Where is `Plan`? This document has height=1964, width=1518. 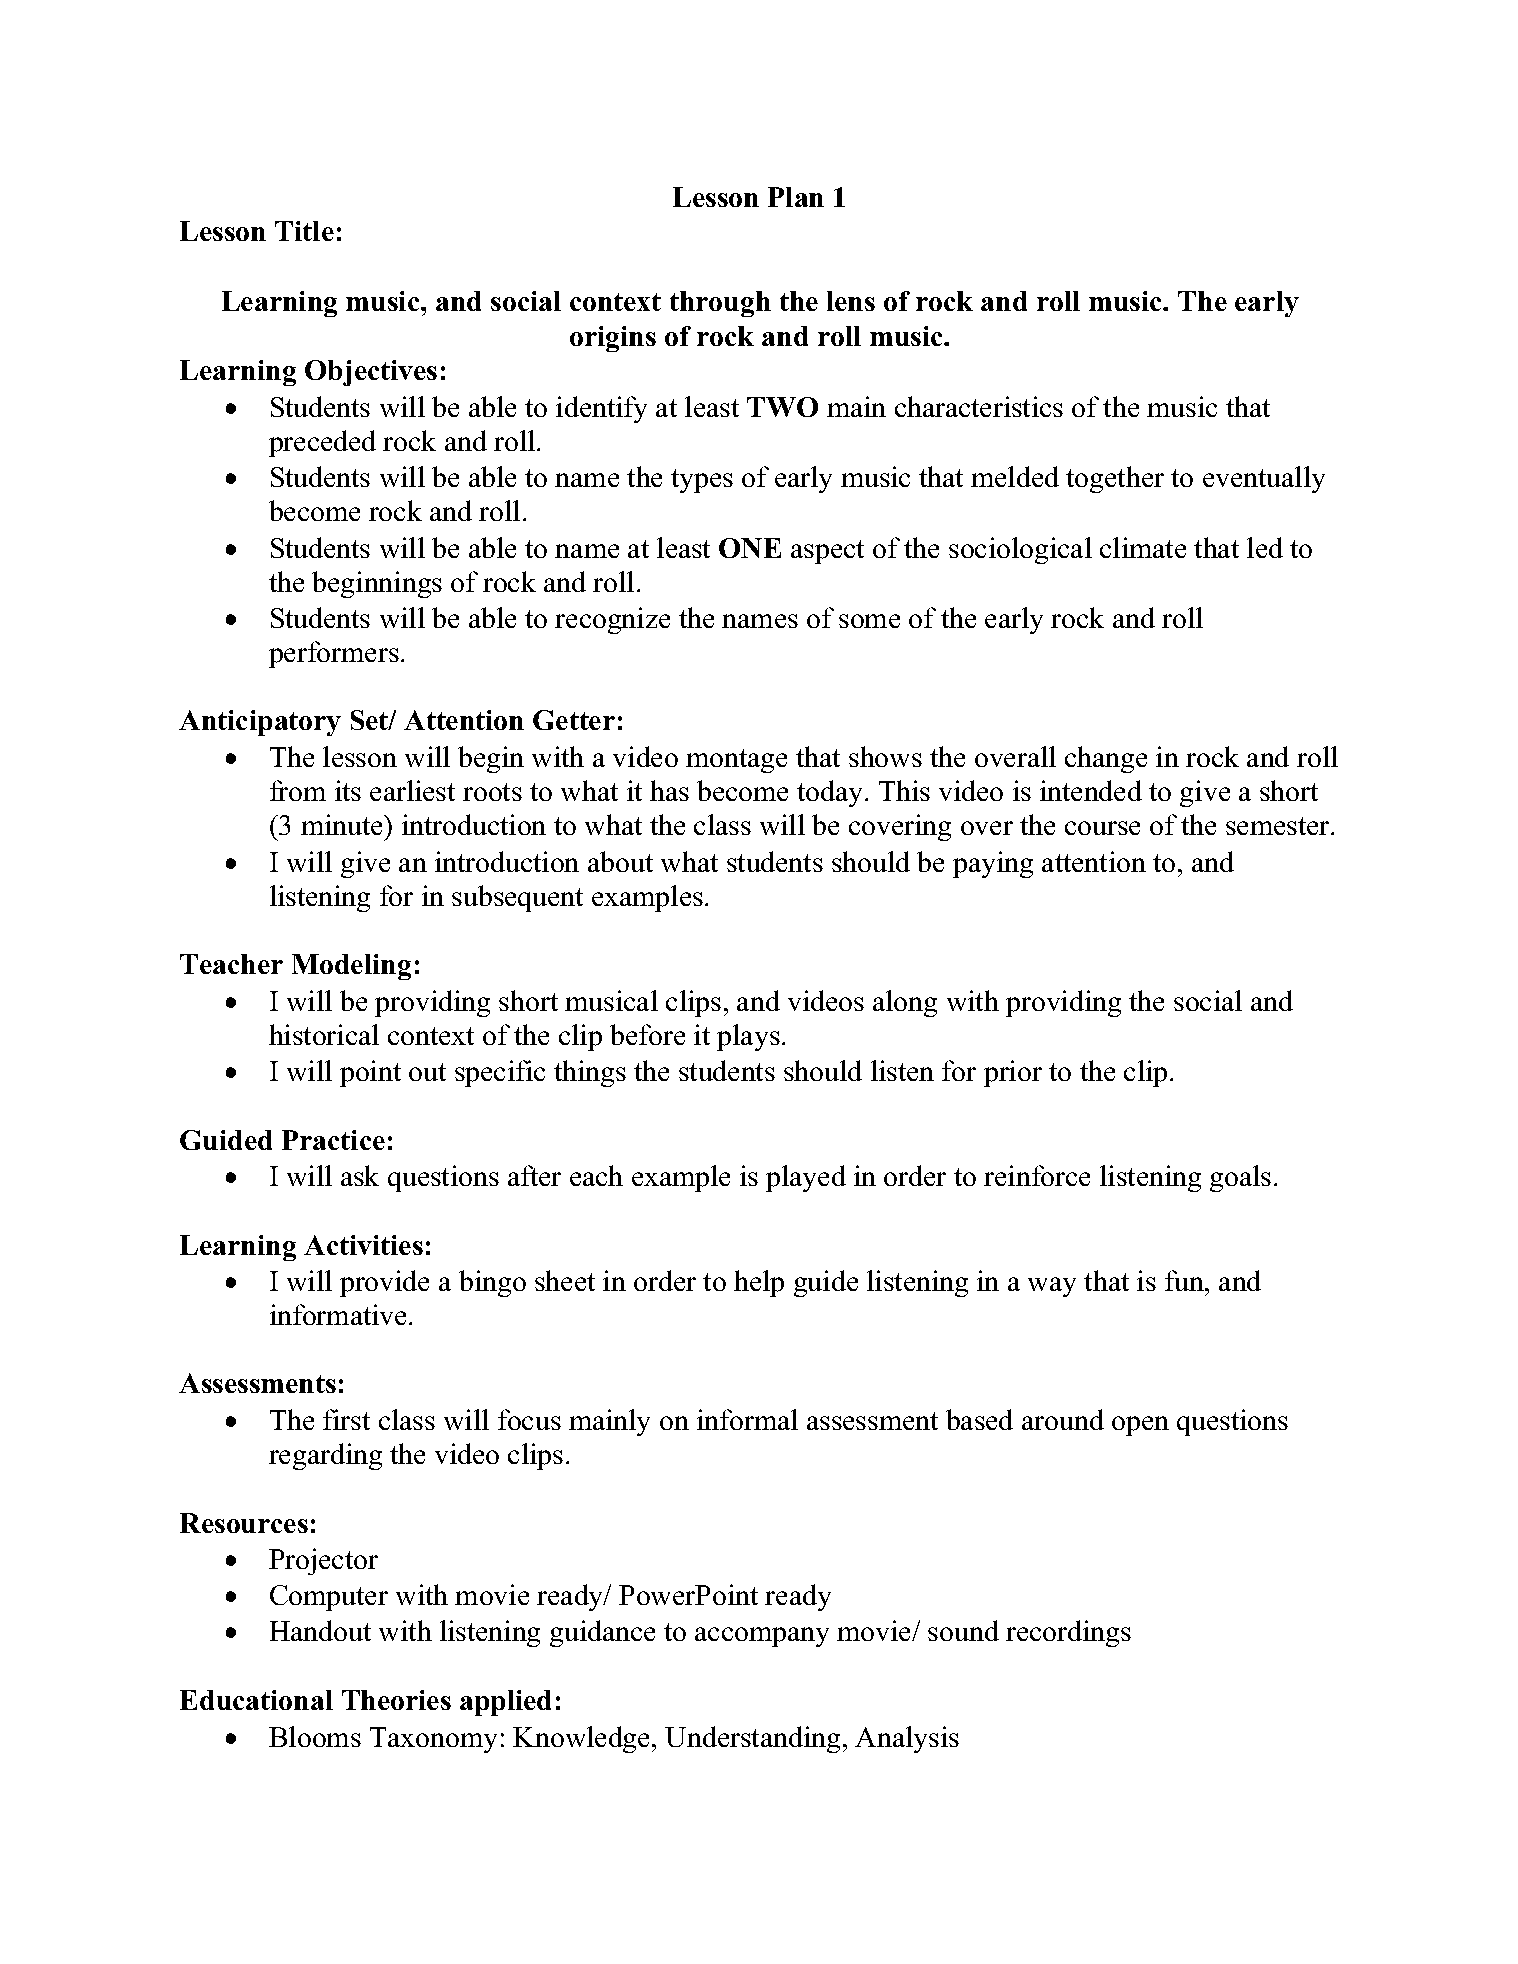
Plan is located at coordinates (796, 197).
